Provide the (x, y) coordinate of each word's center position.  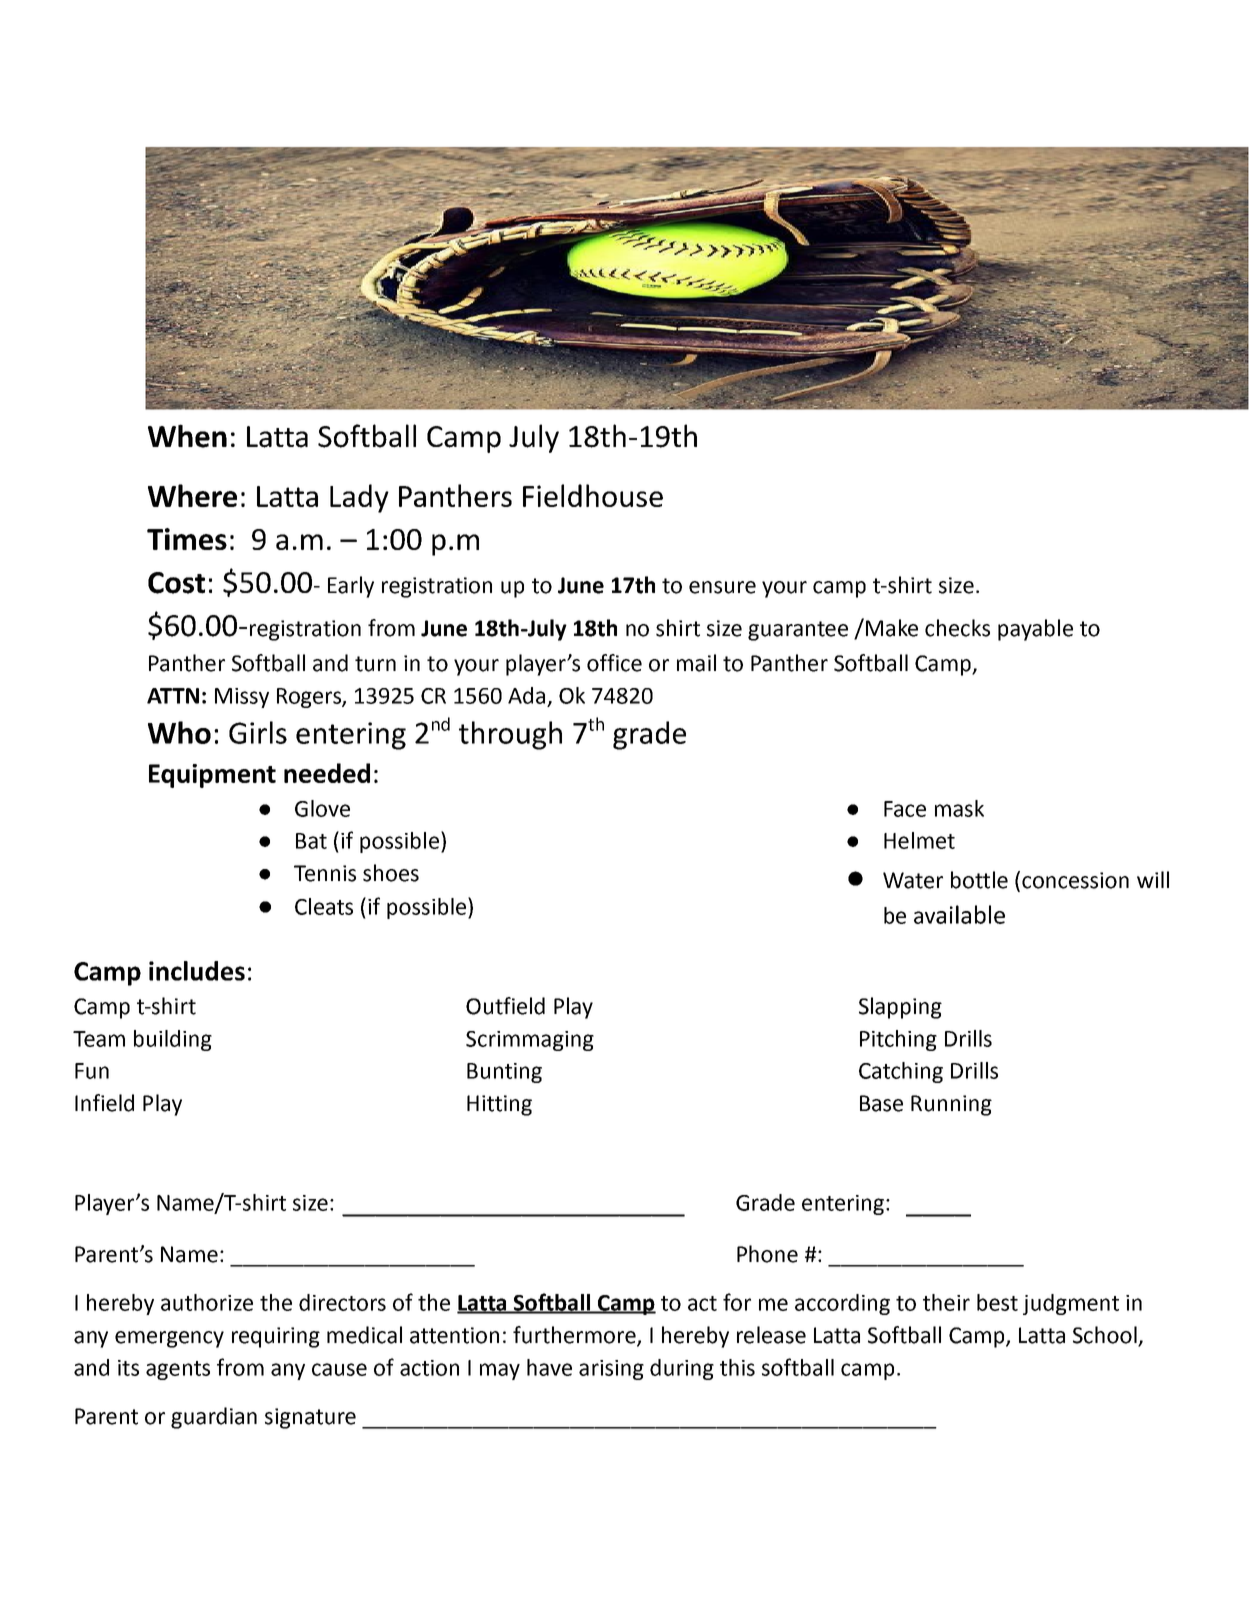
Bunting (504, 1073)
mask (959, 808)
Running (951, 1105)
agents (178, 1370)
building (173, 1040)
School (1106, 1336)
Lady (359, 498)
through (510, 735)
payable (1035, 630)
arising (611, 1370)
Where (192, 495)
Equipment (212, 776)
